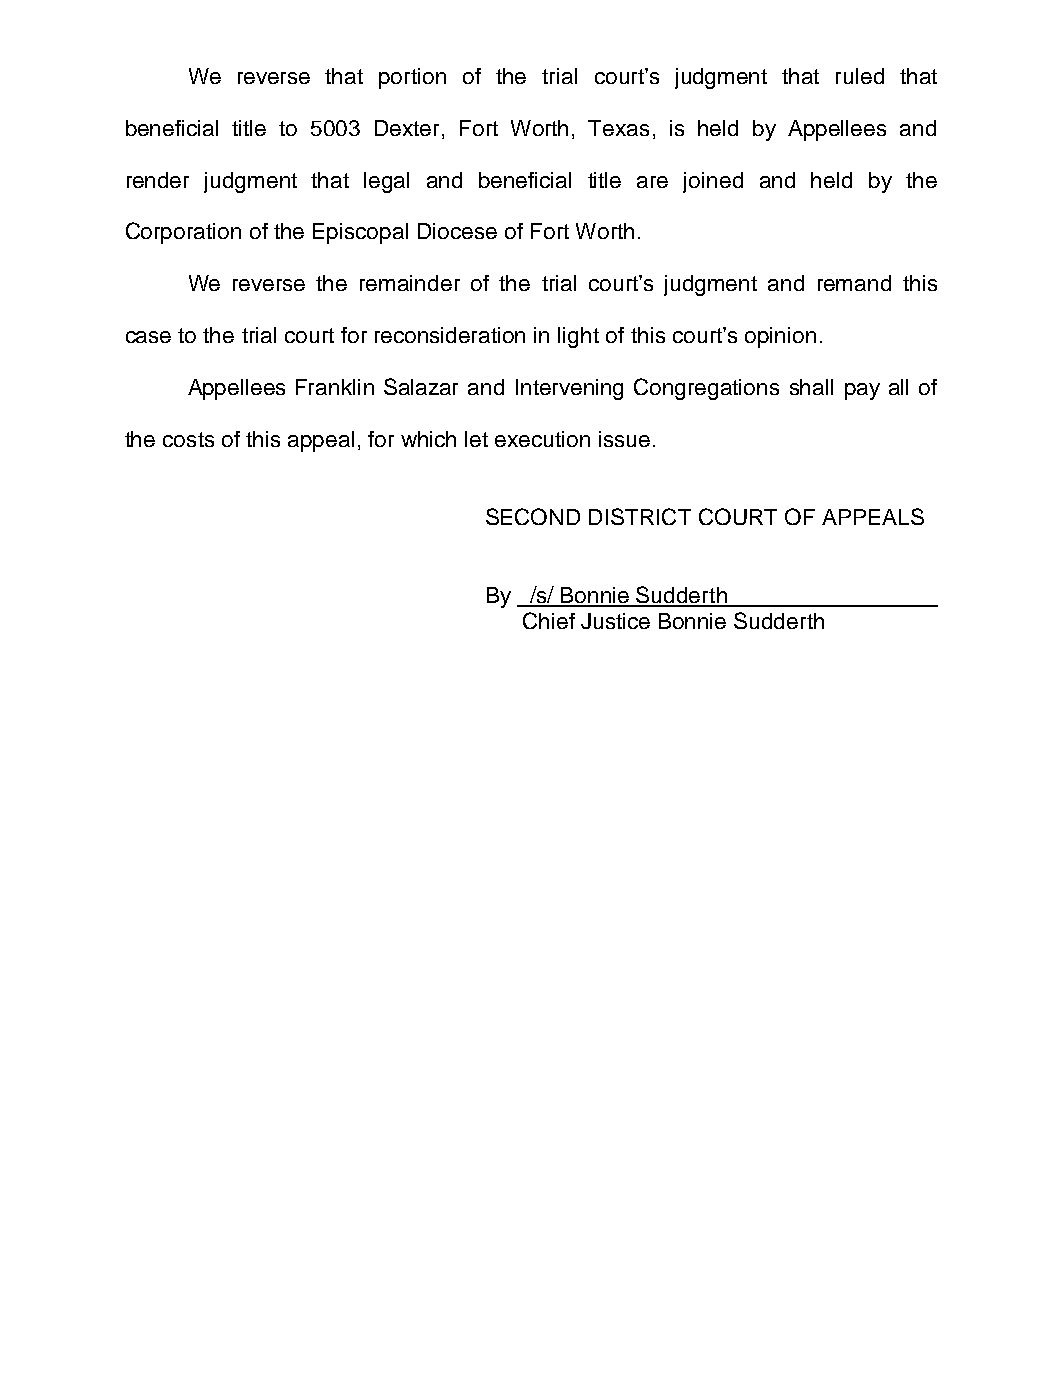 This screenshot has height=1375, width=1063. Describe the element at coordinates (457, 231) in the screenshot. I see `Diocese` at that location.
